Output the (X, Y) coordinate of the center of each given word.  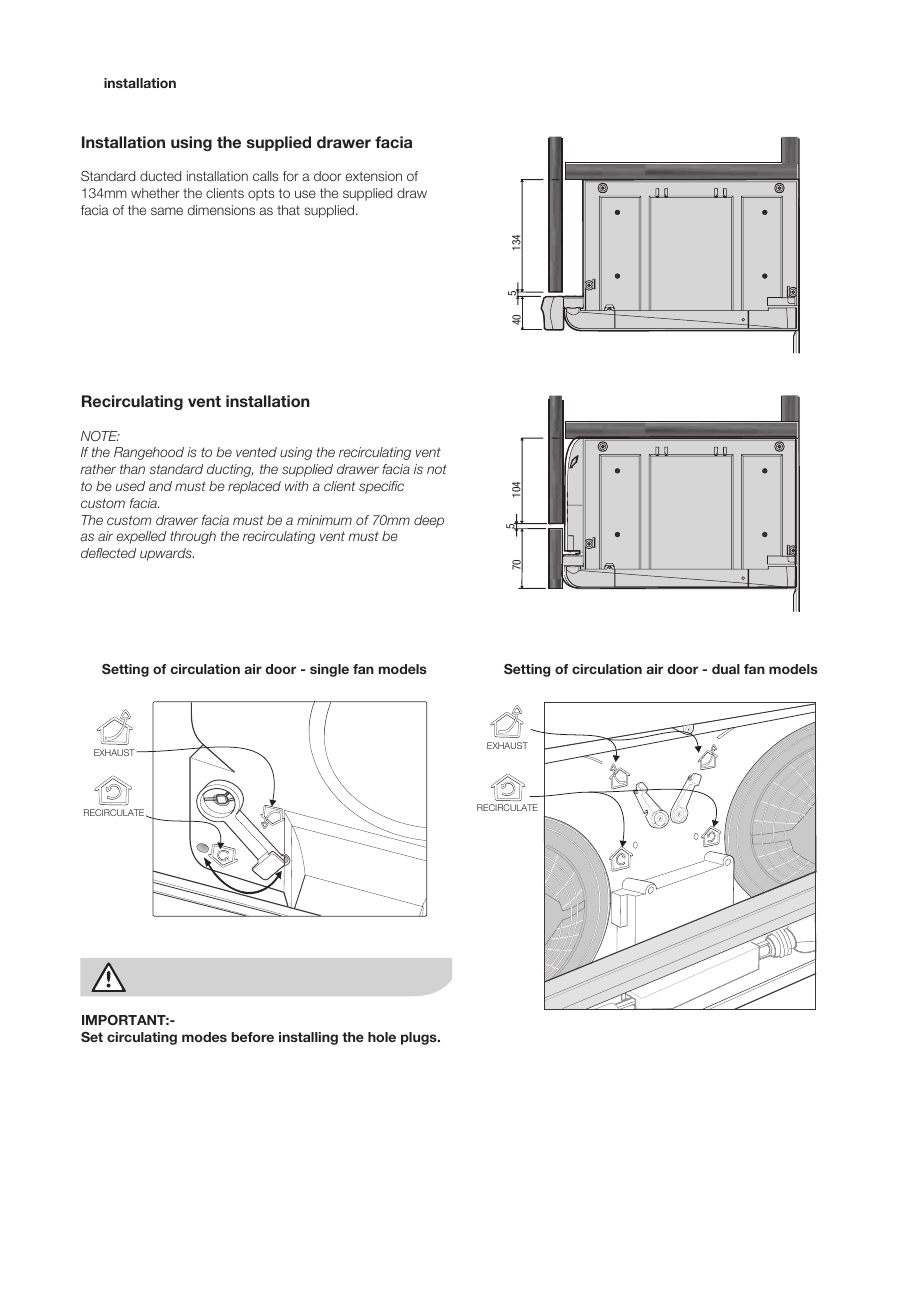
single (329, 670)
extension (373, 176)
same (167, 211)
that (288, 210)
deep (429, 521)
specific (381, 487)
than (132, 469)
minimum (324, 520)
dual (726, 669)
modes (204, 1037)
